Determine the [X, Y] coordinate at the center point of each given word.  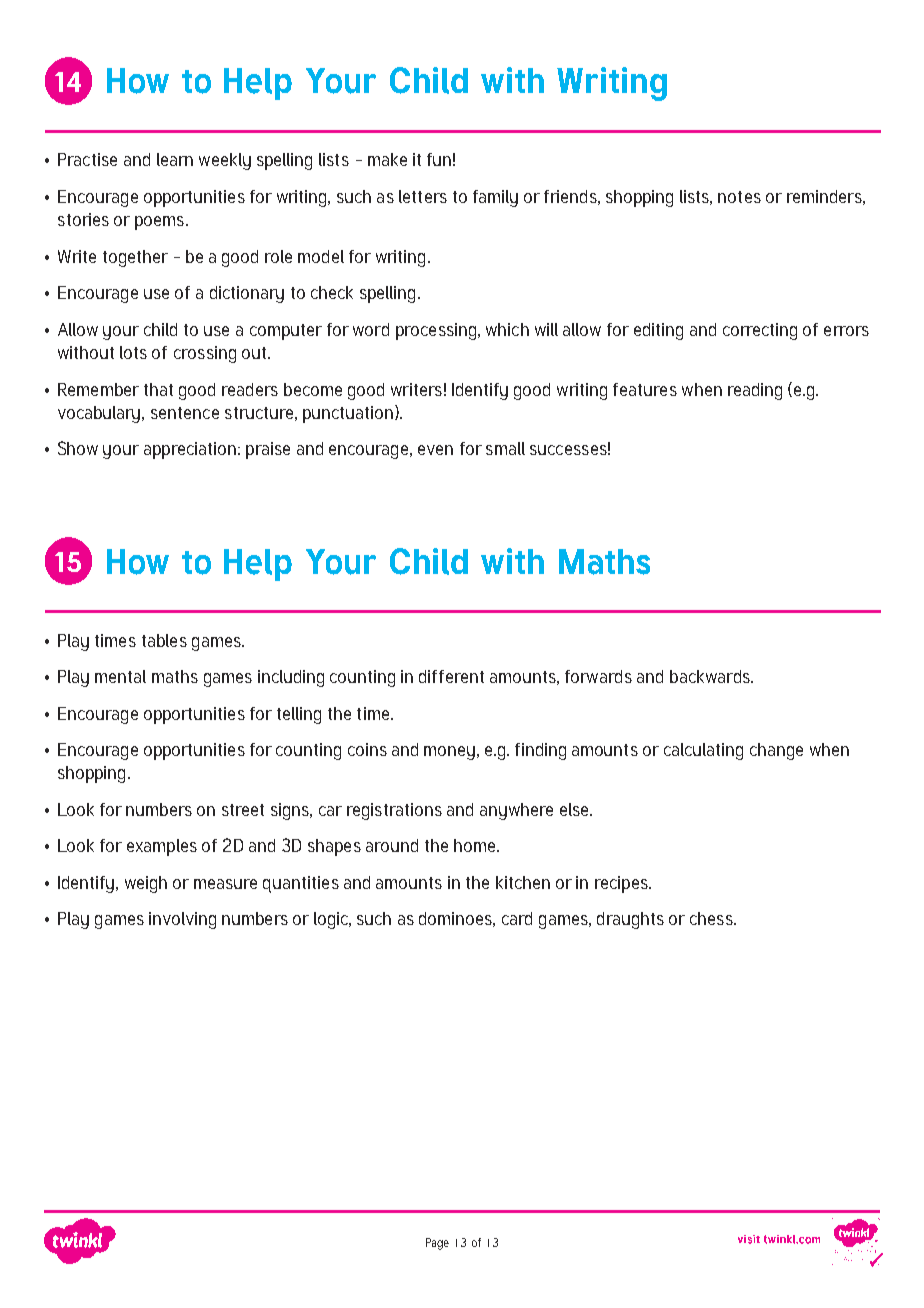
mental [120, 676]
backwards [711, 676]
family [495, 198]
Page [437, 1244]
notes [739, 197]
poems [159, 223]
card [517, 918]
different [451, 676]
